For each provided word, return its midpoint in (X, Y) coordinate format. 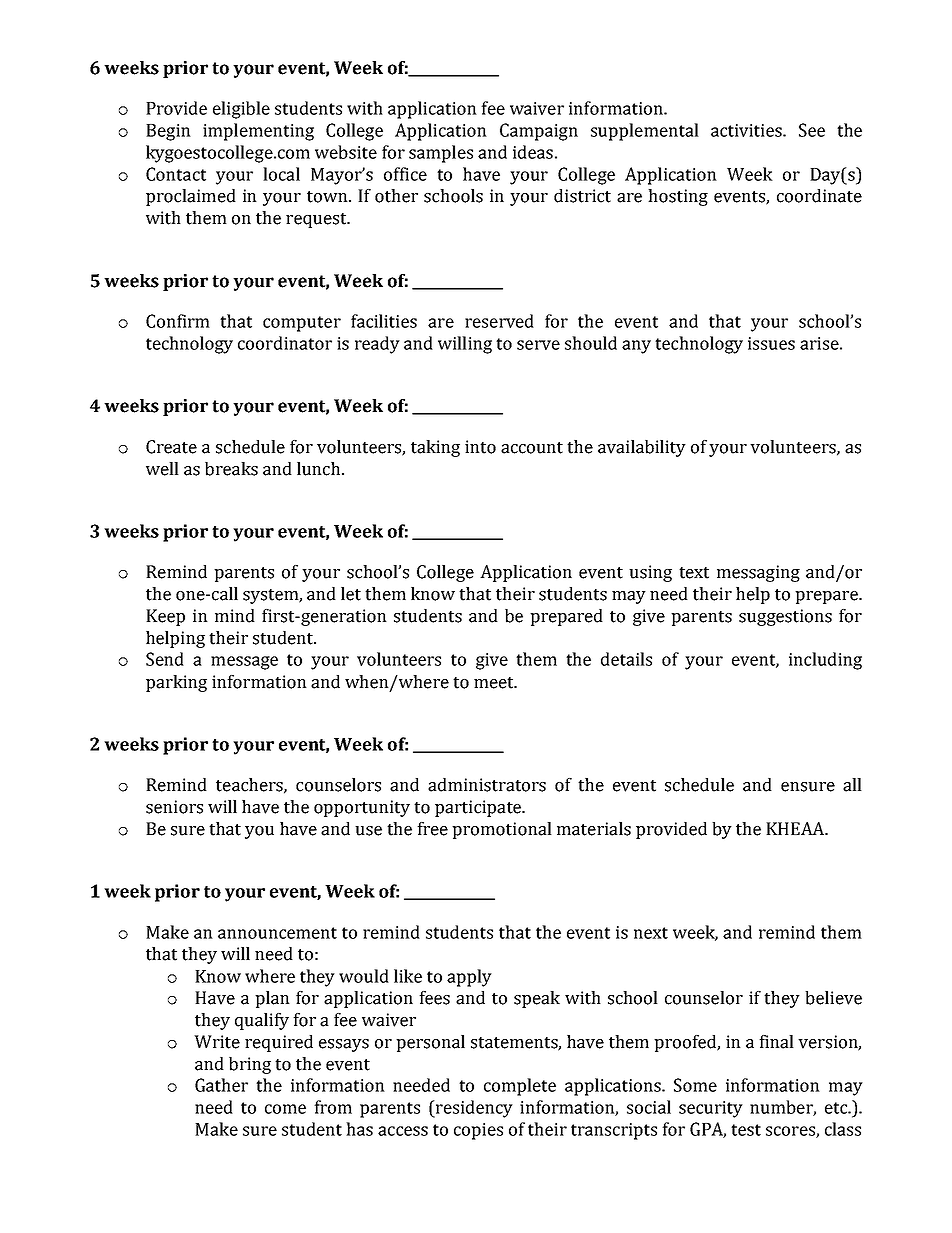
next (651, 933)
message (244, 663)
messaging (758, 573)
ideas (533, 152)
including (825, 661)
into (480, 447)
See (812, 130)
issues (771, 343)
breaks (231, 469)
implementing (258, 132)
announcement (277, 933)
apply (469, 978)
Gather (221, 1085)
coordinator (285, 343)
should (591, 343)
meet (495, 683)
